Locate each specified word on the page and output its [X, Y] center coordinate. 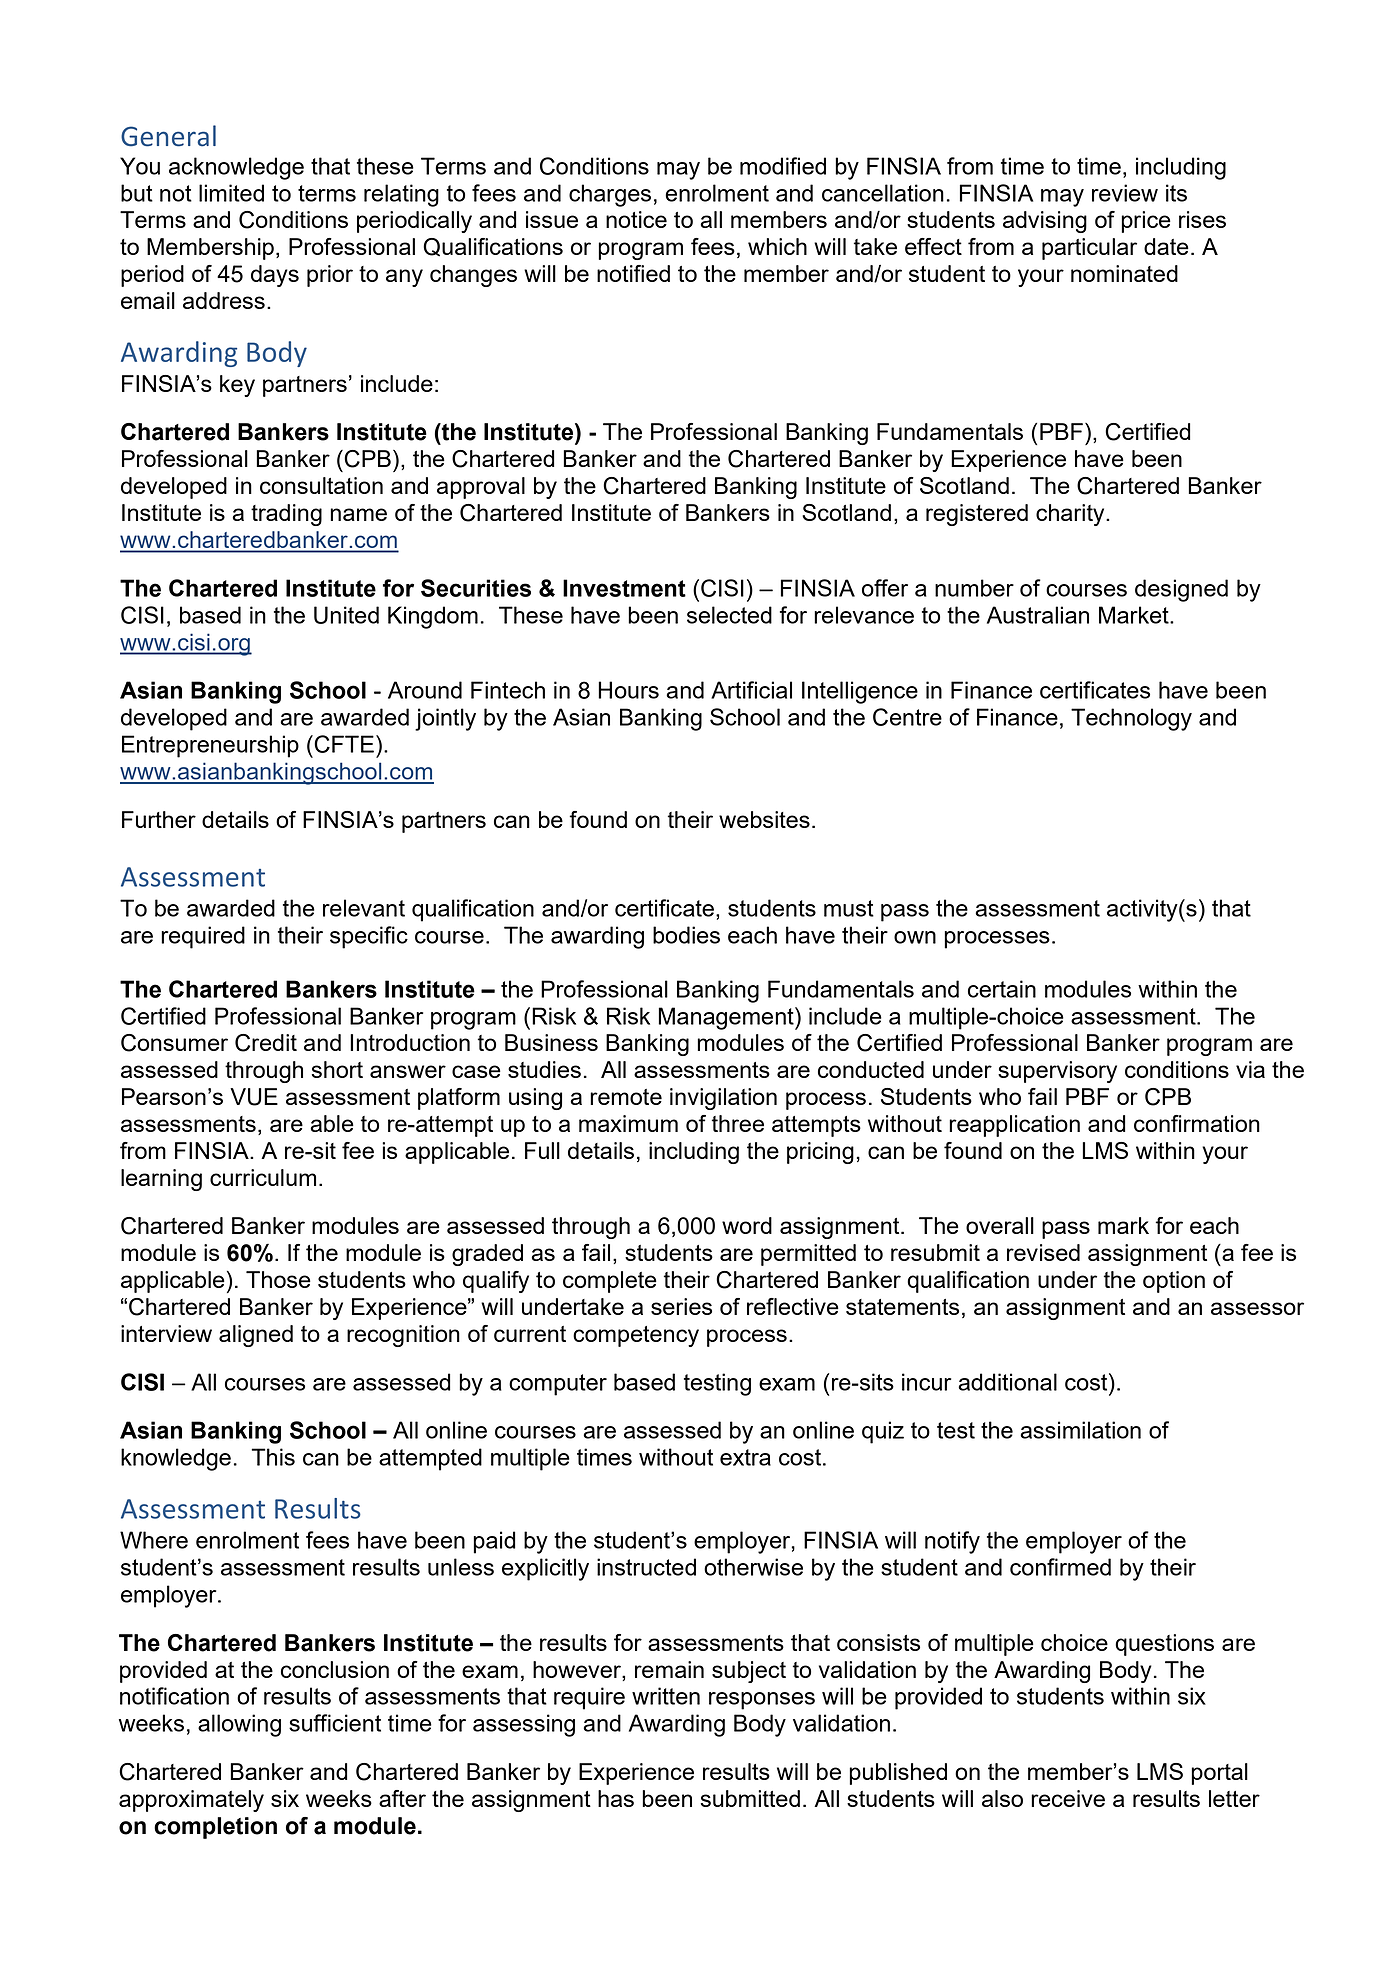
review [1125, 193]
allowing [239, 1725]
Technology [1131, 719]
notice [636, 219]
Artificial [751, 690]
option [1174, 1282]
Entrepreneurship [210, 746]
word [747, 1225]
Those [278, 1279]
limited [231, 193]
